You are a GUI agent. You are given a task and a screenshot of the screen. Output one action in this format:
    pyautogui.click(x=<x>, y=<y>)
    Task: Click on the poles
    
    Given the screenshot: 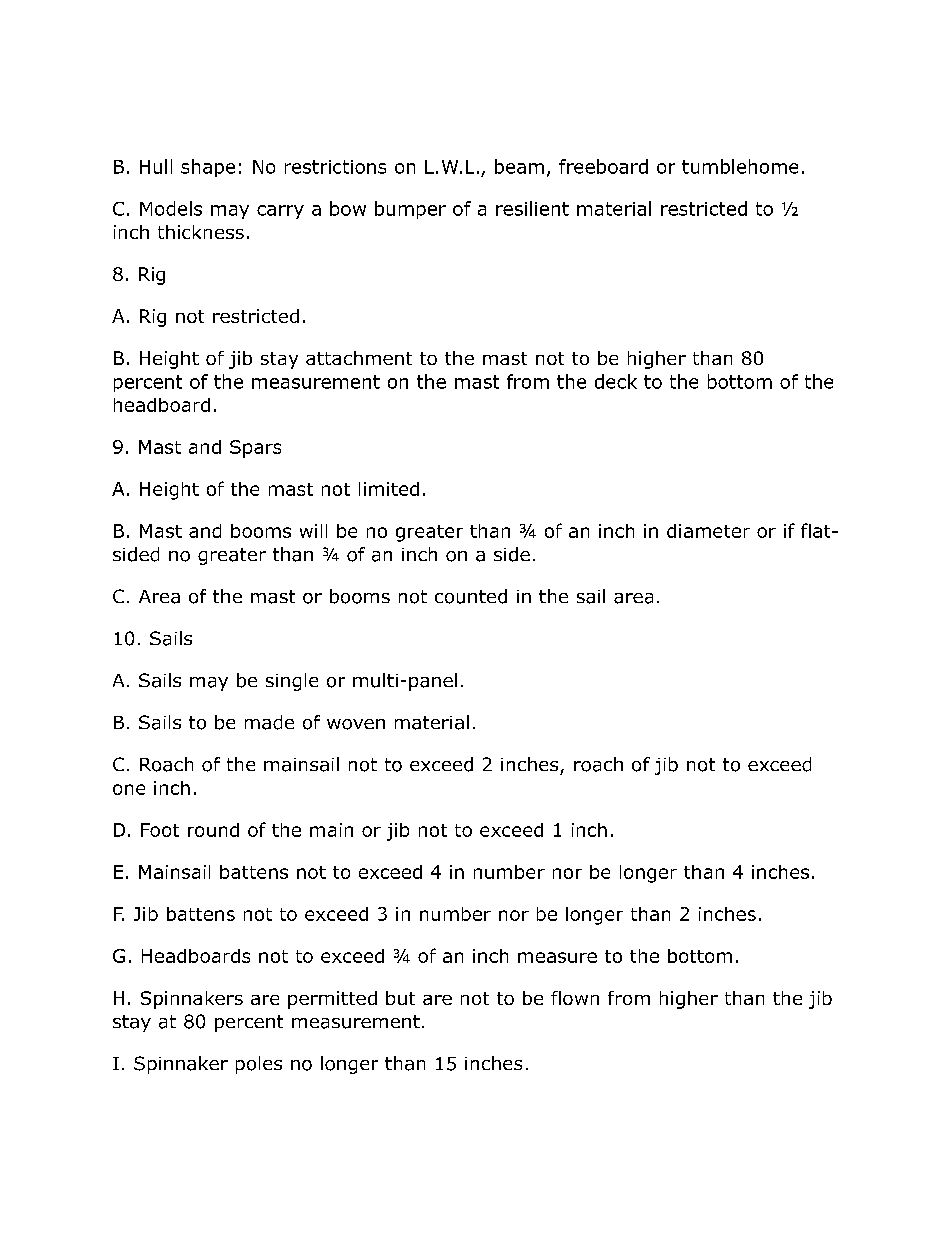 What is the action you would take?
    pyautogui.click(x=259, y=1065)
